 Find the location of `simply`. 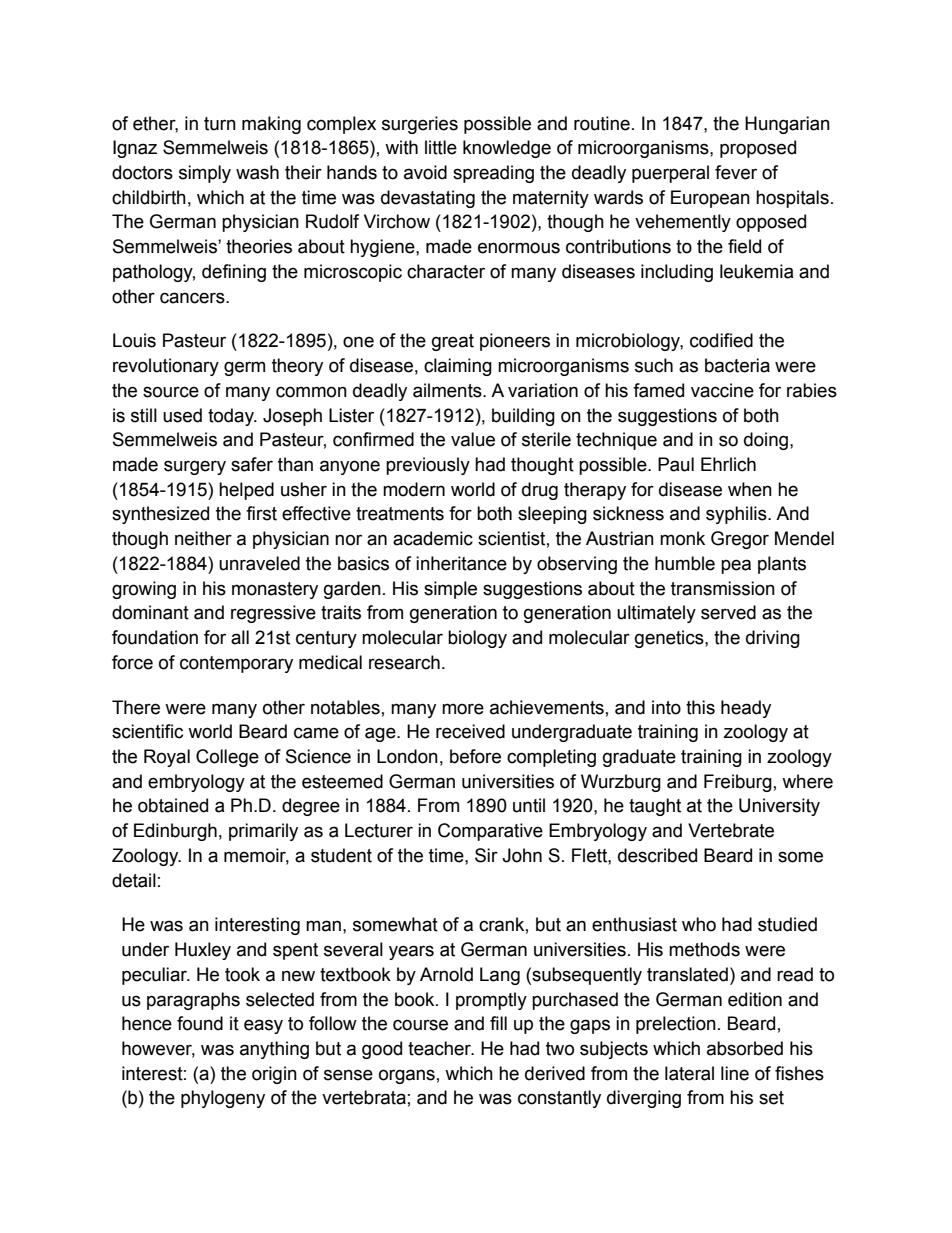

simply is located at coordinates (205, 174).
